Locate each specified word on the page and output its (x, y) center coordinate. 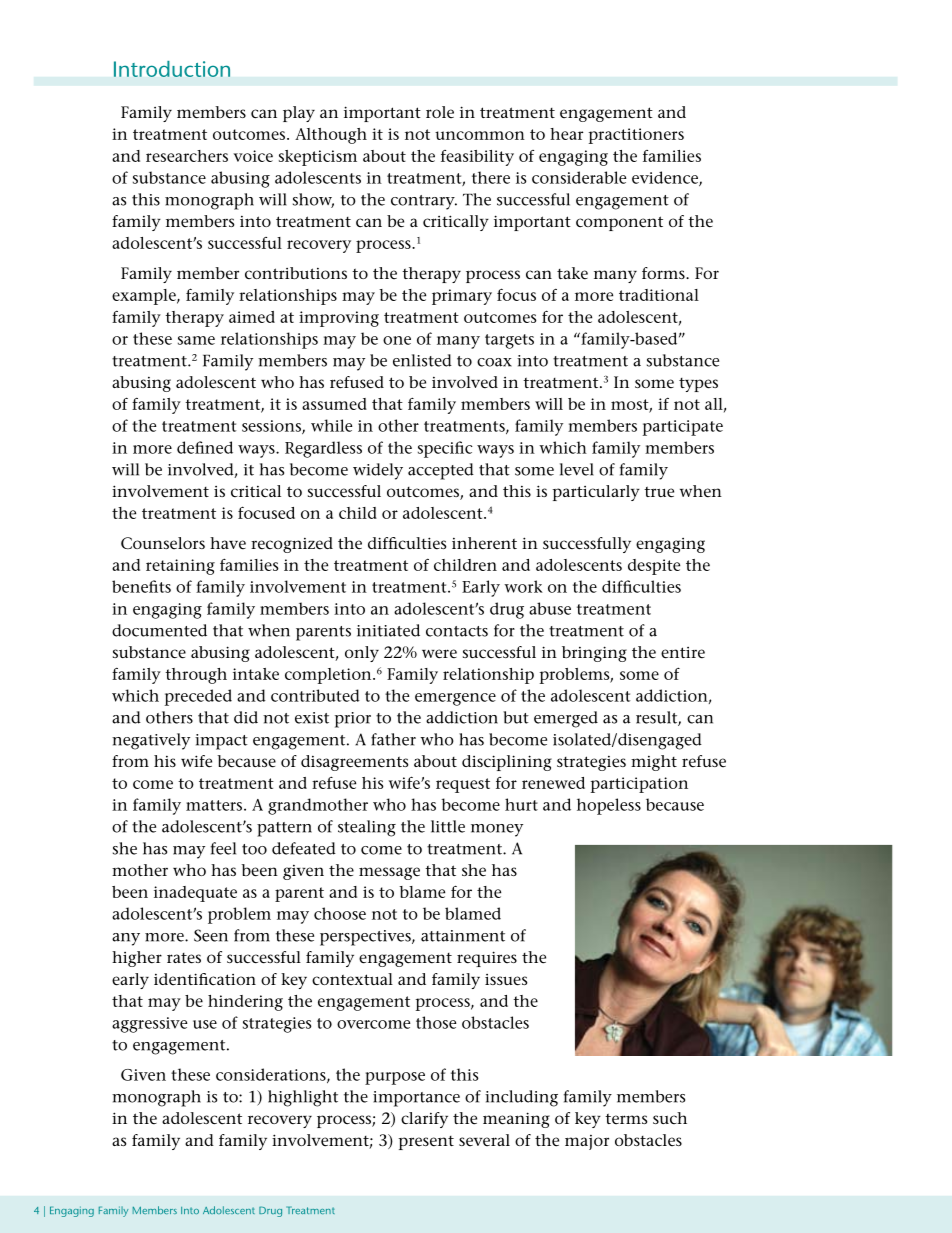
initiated (388, 630)
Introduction (172, 69)
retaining (180, 567)
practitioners (636, 136)
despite (654, 567)
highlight (303, 1098)
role (440, 112)
